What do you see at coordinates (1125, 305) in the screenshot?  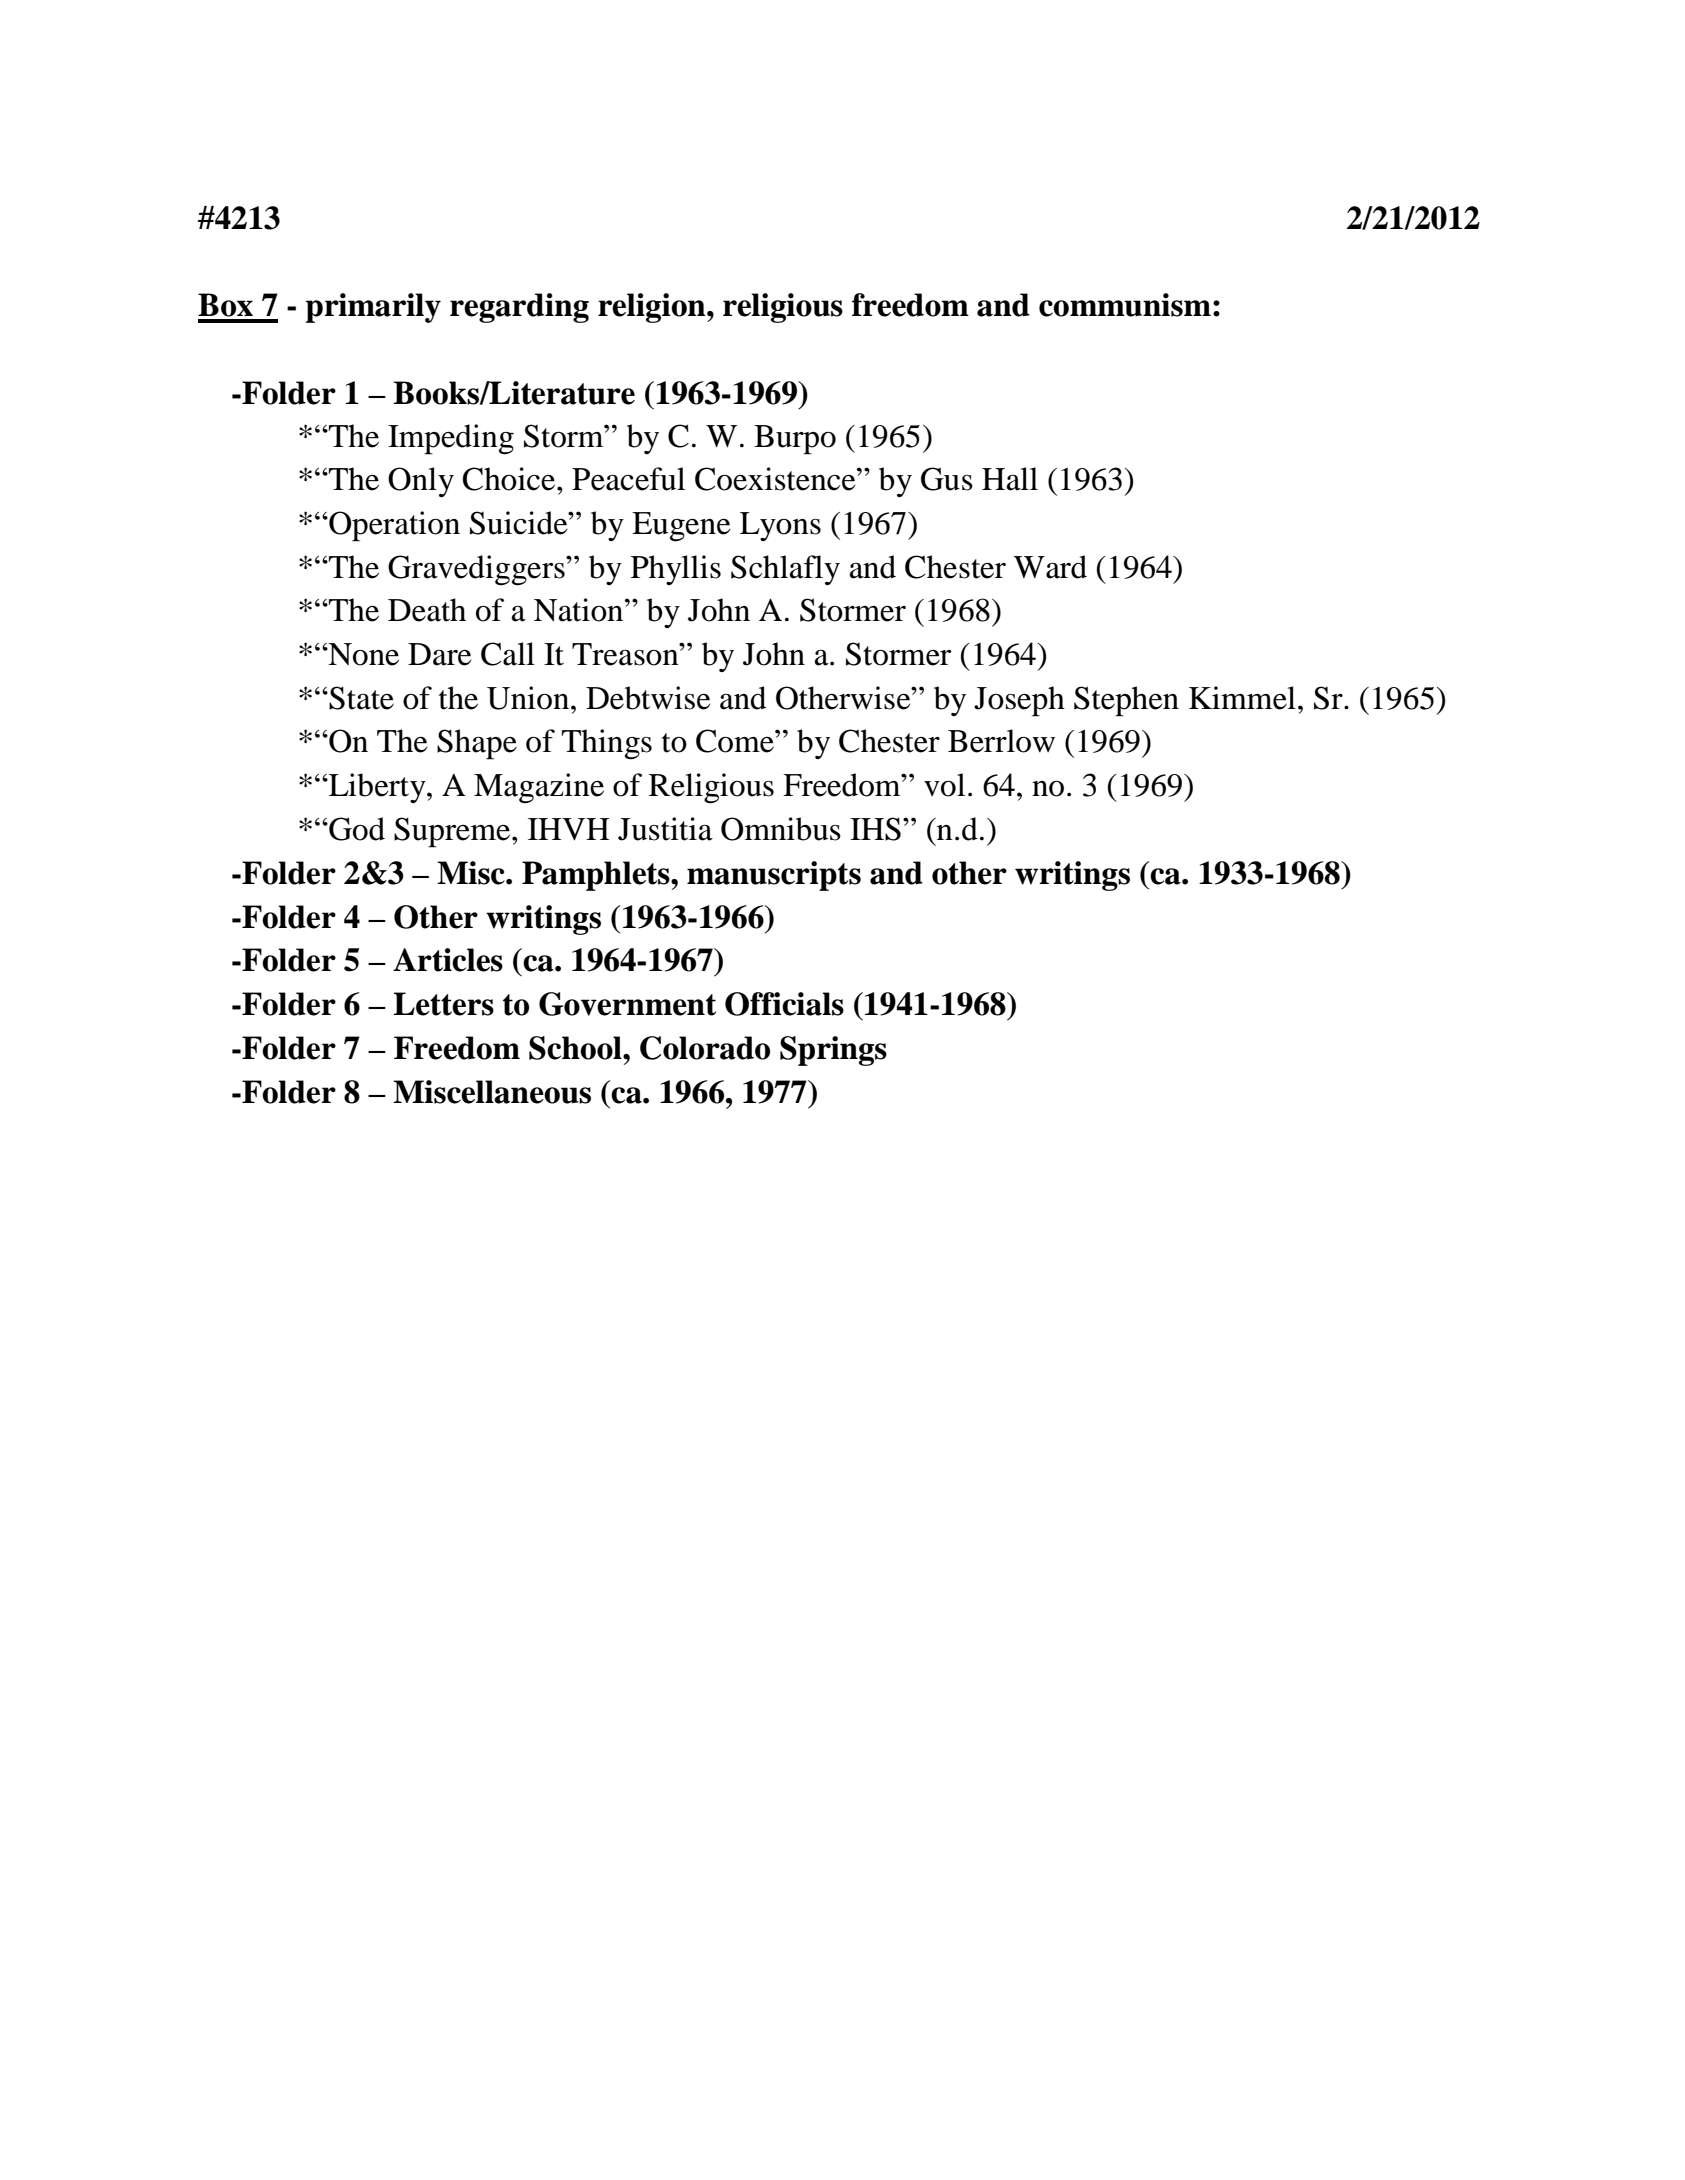 I see `communism` at bounding box center [1125, 305].
